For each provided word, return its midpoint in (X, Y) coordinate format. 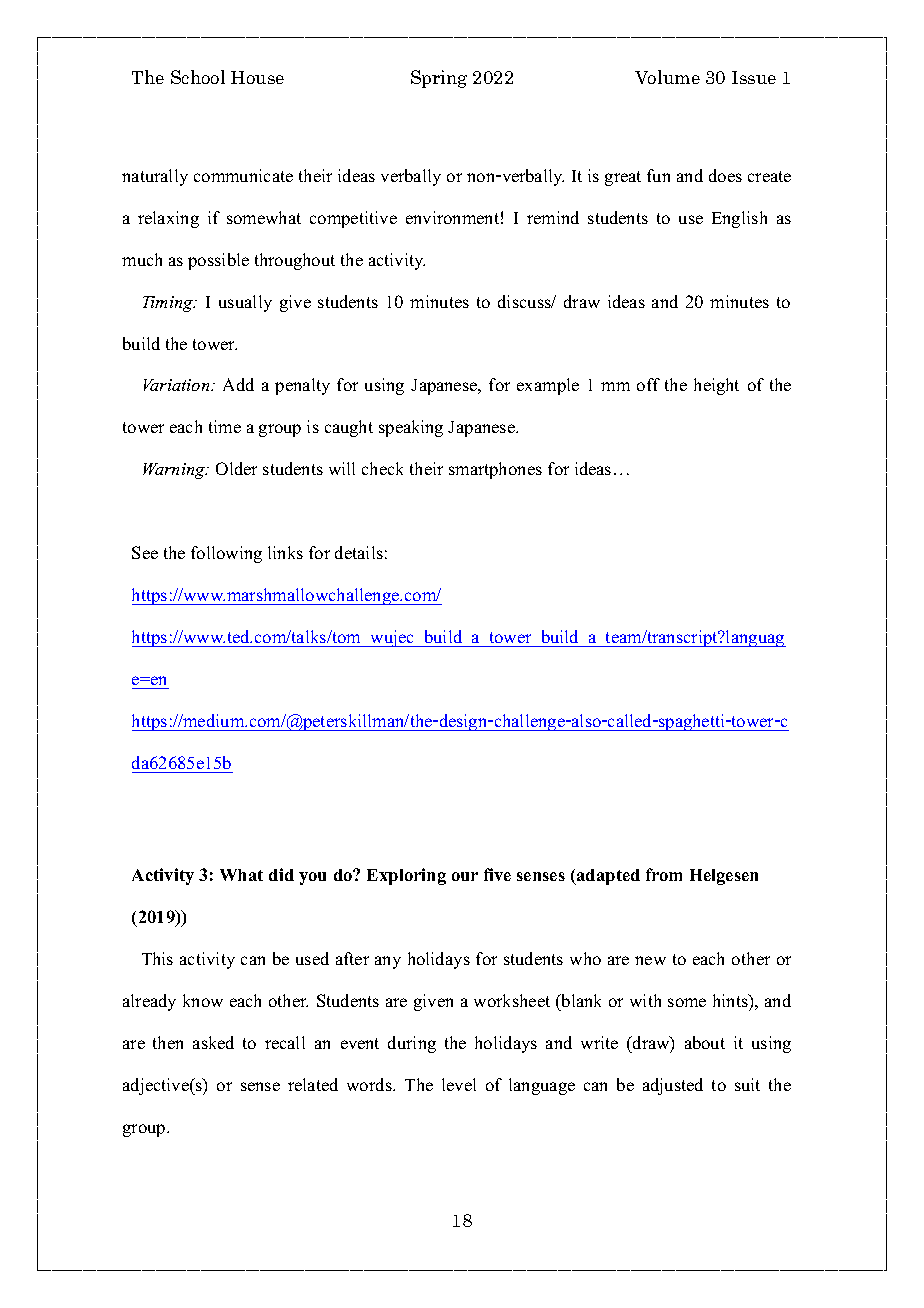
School (198, 77)
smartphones (495, 470)
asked (213, 1042)
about (705, 1042)
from (664, 874)
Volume (667, 77)
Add (238, 384)
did (281, 874)
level (459, 1084)
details (359, 552)
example (548, 386)
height (716, 386)
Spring (439, 79)
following (226, 554)
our (465, 876)
